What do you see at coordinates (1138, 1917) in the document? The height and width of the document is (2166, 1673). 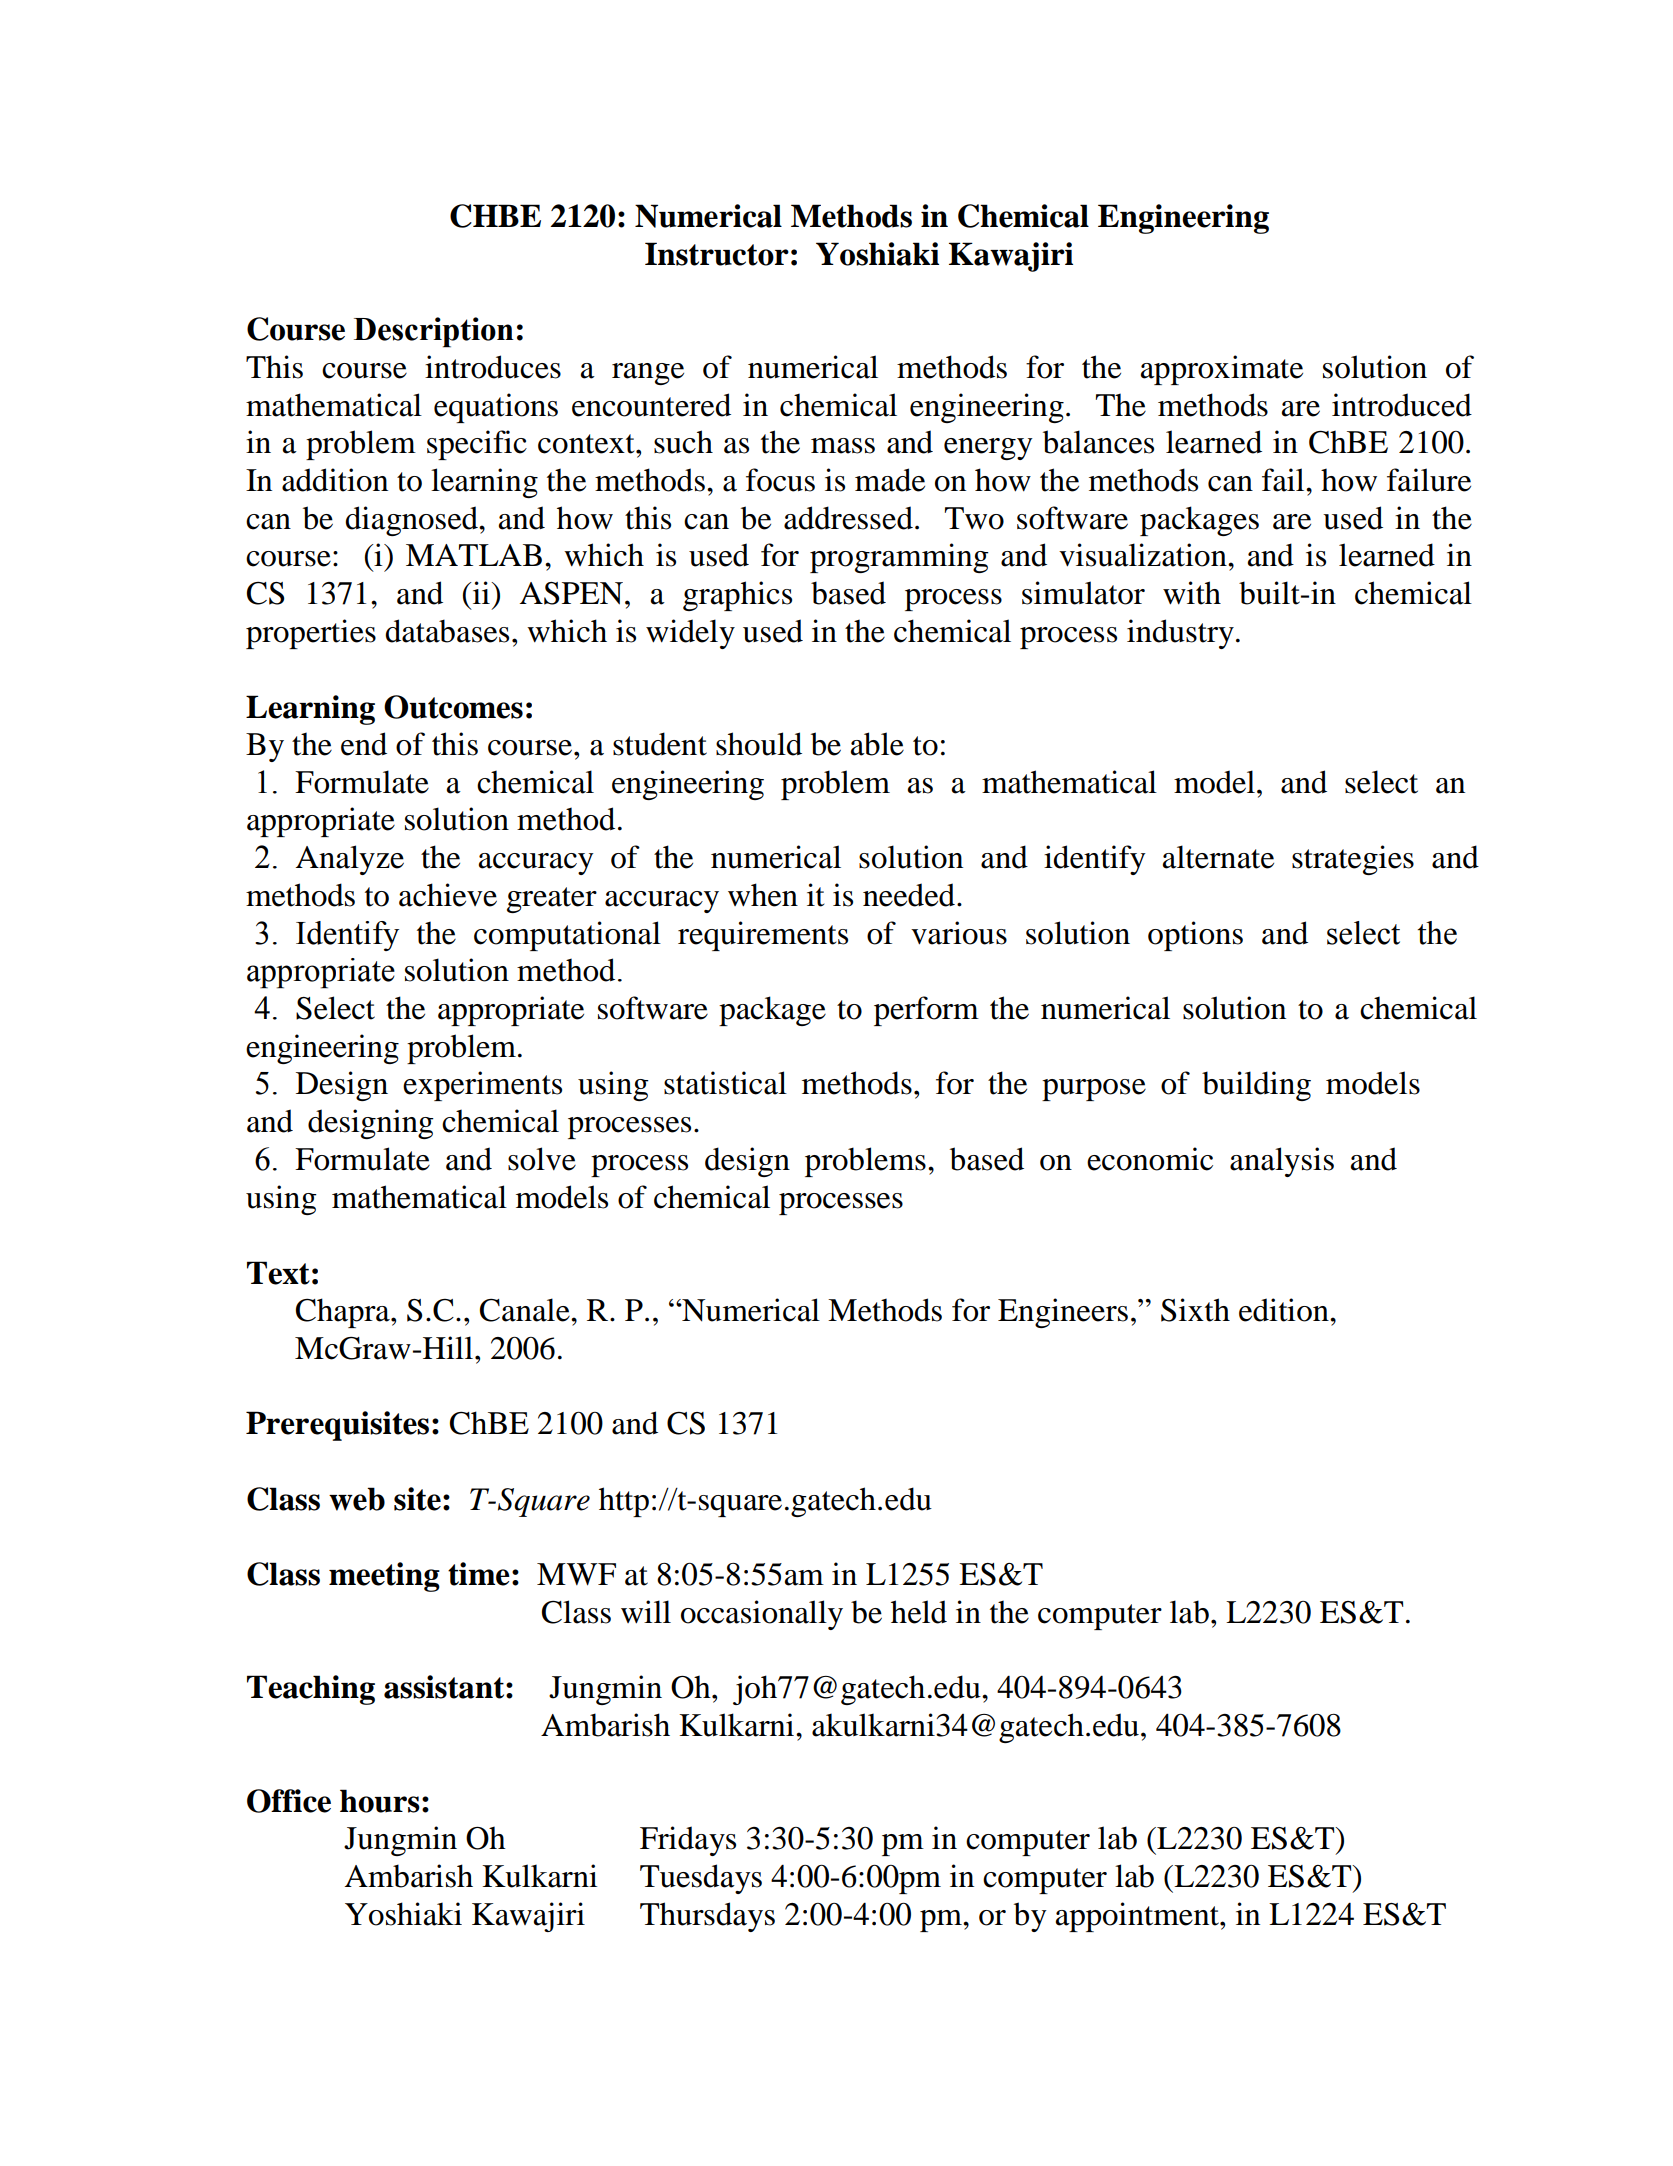 I see `appointment` at bounding box center [1138, 1917].
